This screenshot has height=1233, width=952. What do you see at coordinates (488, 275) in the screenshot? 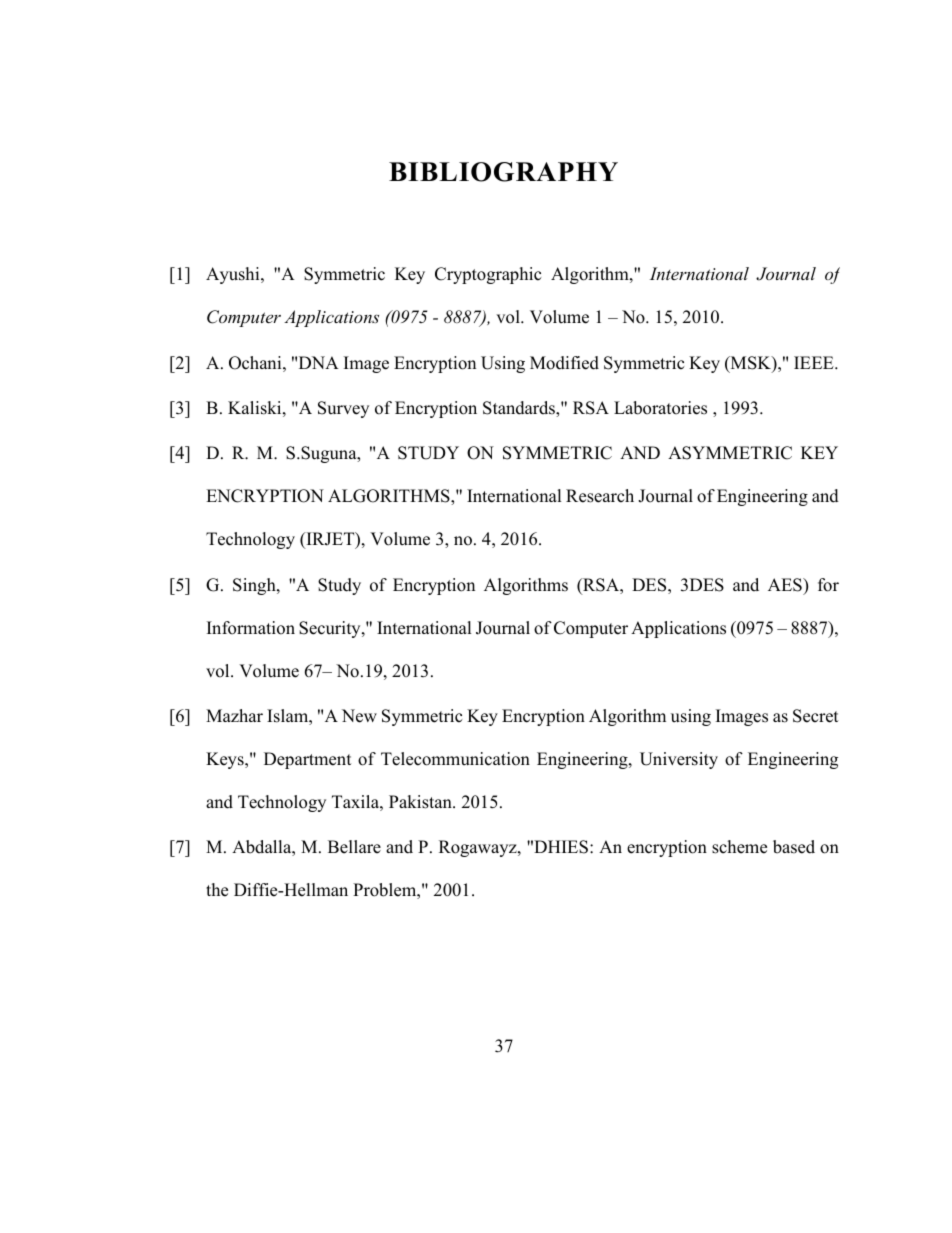
I see `Cryptographic` at bounding box center [488, 275].
